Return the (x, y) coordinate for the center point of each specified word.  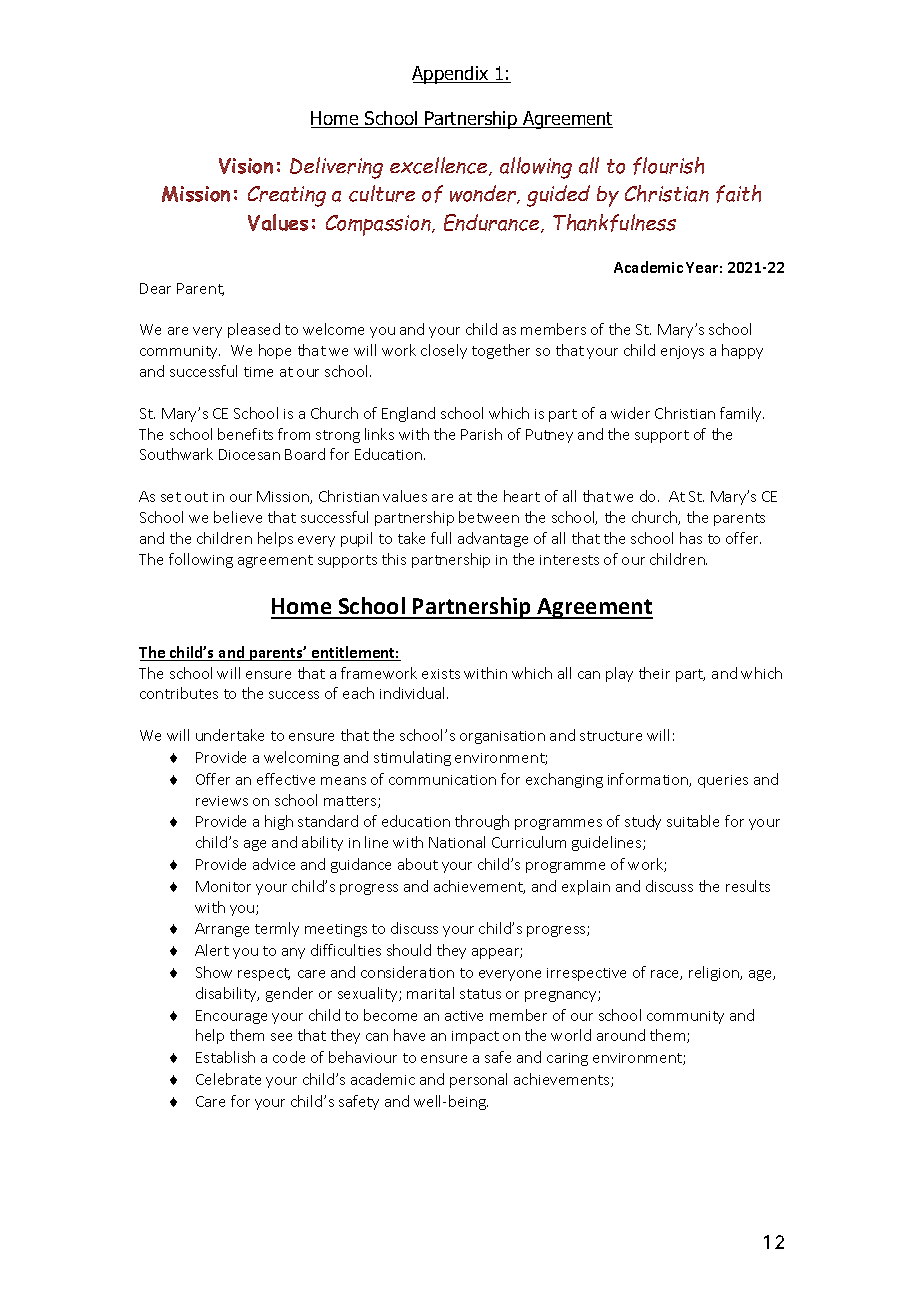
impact (475, 1037)
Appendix (451, 75)
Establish (225, 1057)
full (441, 538)
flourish (668, 166)
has (691, 538)
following (201, 560)
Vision (246, 166)
